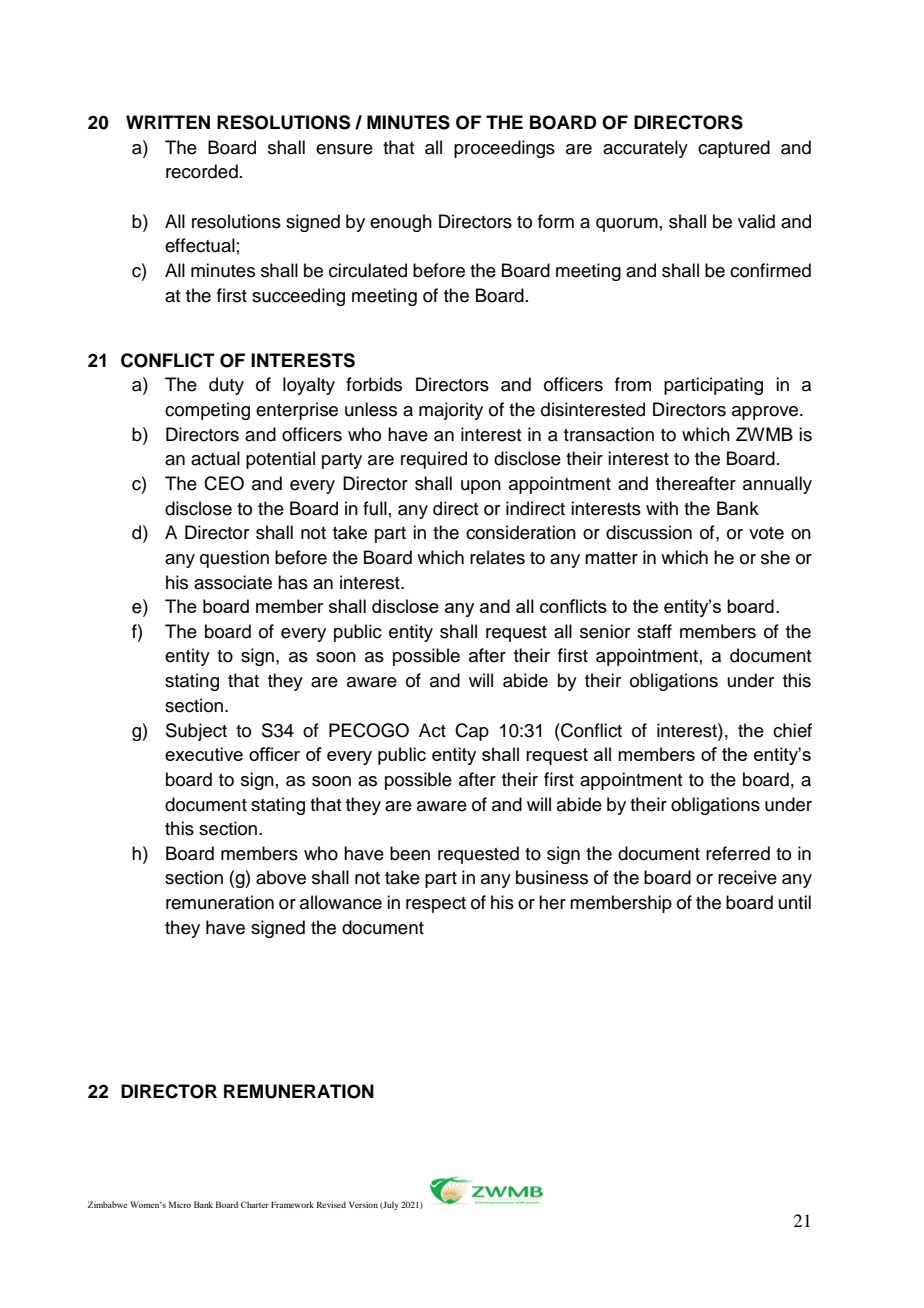 This screenshot has height=1308, width=924. Describe the element at coordinates (734, 149) in the screenshot. I see `captured` at that location.
